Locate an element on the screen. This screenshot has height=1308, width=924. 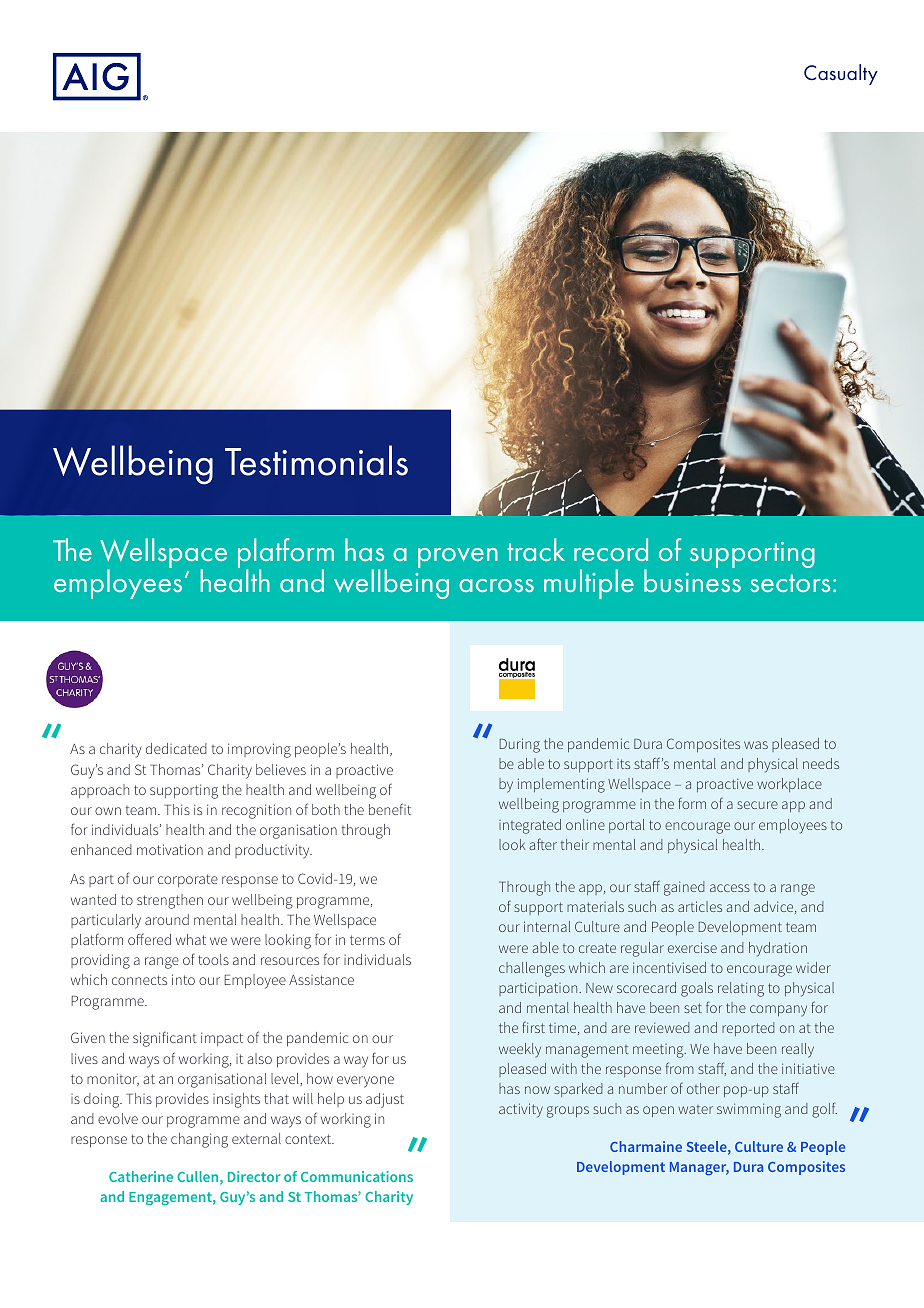
track is located at coordinates (536, 549).
